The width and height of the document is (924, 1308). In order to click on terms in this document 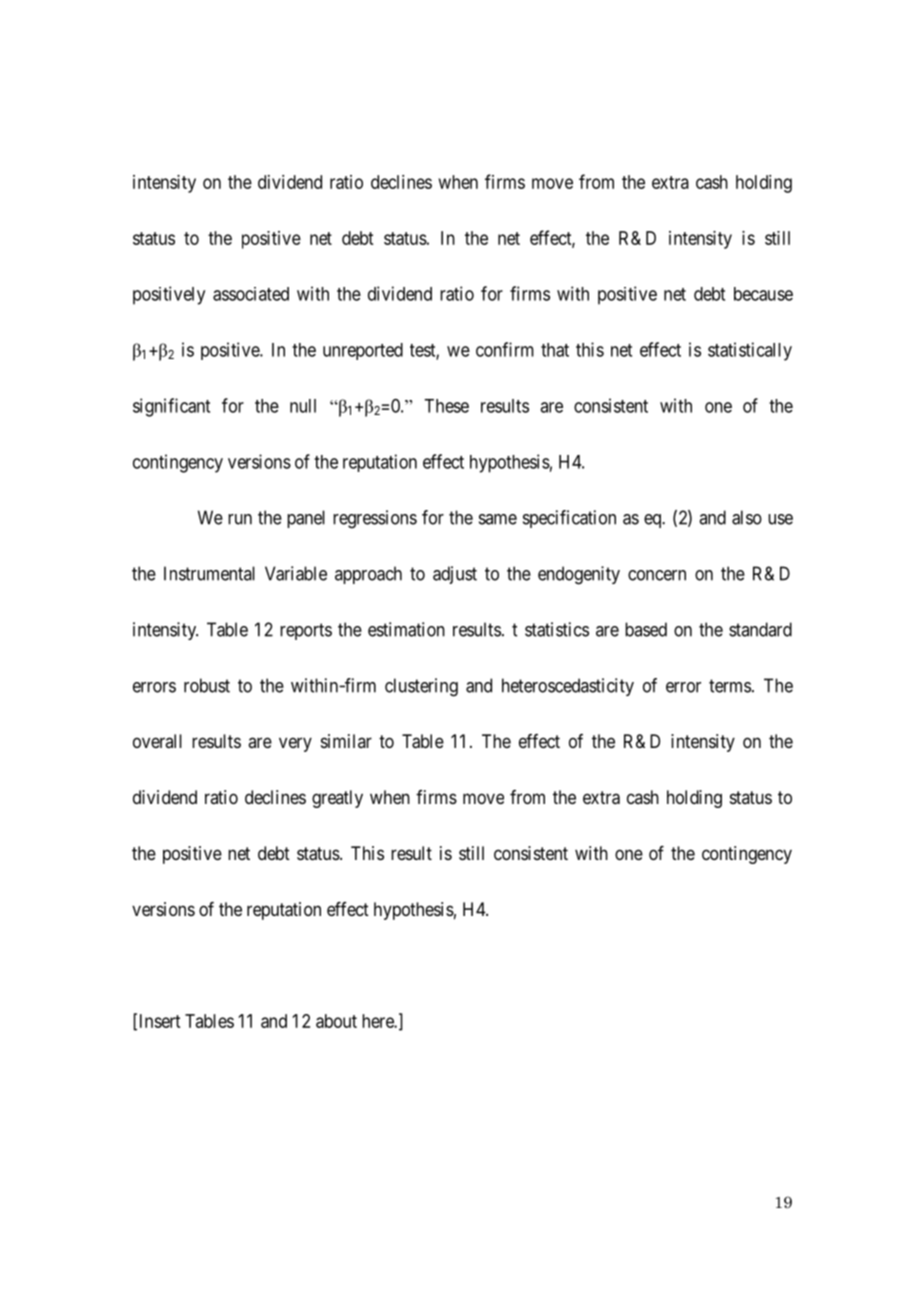, I will do `click(730, 686)`.
